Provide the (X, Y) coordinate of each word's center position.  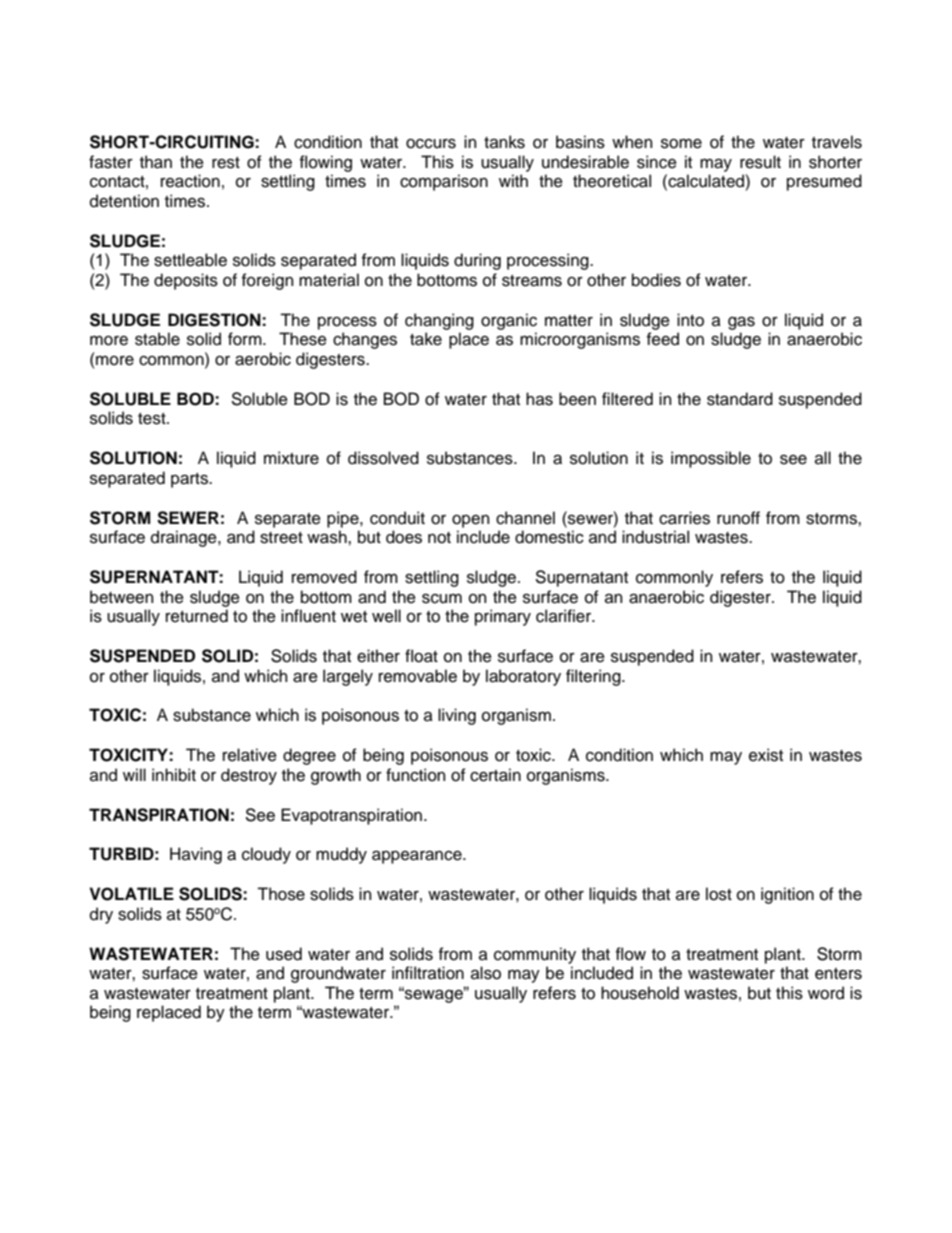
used (284, 954)
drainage (185, 538)
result (760, 162)
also (486, 973)
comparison (444, 182)
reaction (190, 181)
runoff (738, 518)
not (439, 538)
